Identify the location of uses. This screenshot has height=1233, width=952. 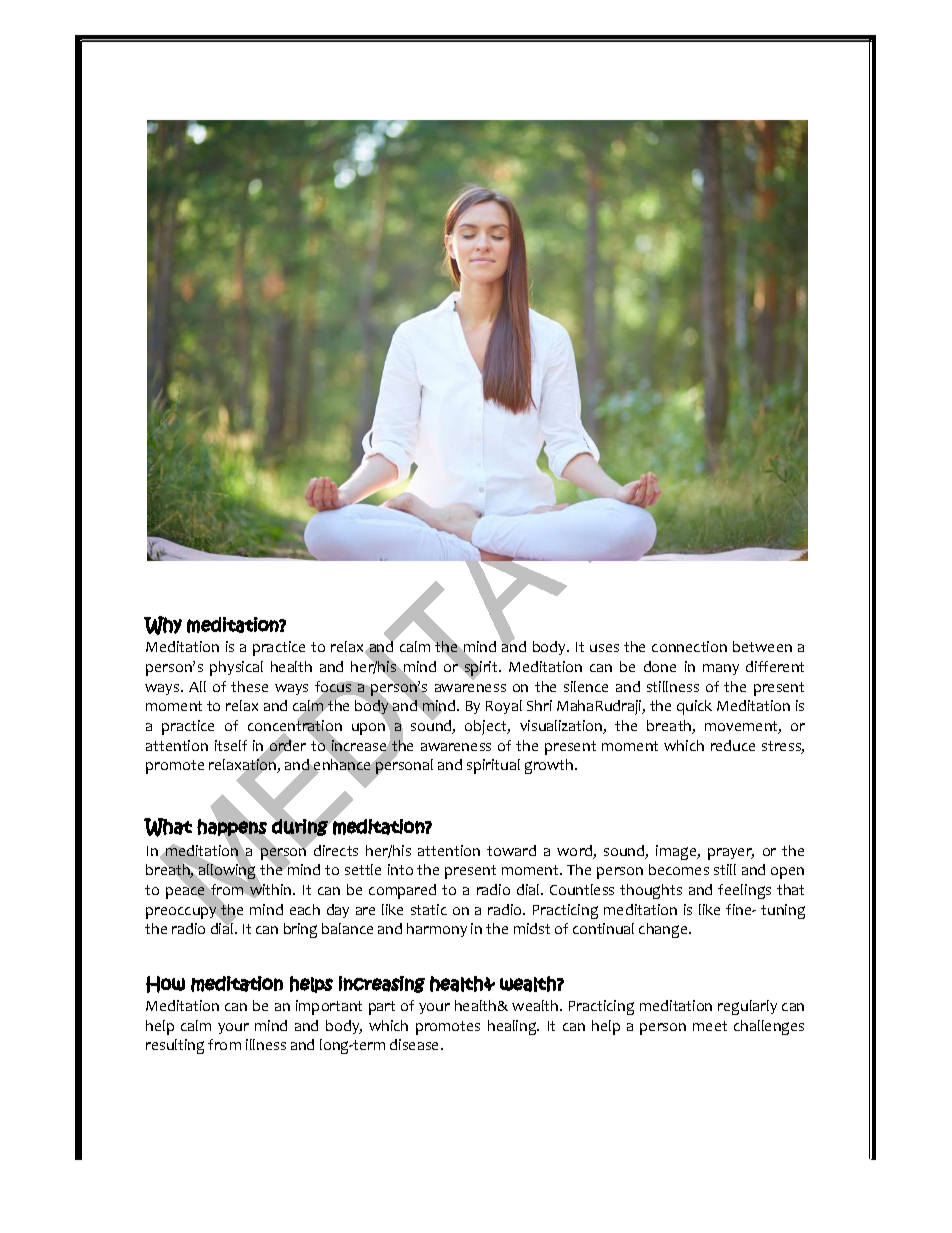
(604, 648).
